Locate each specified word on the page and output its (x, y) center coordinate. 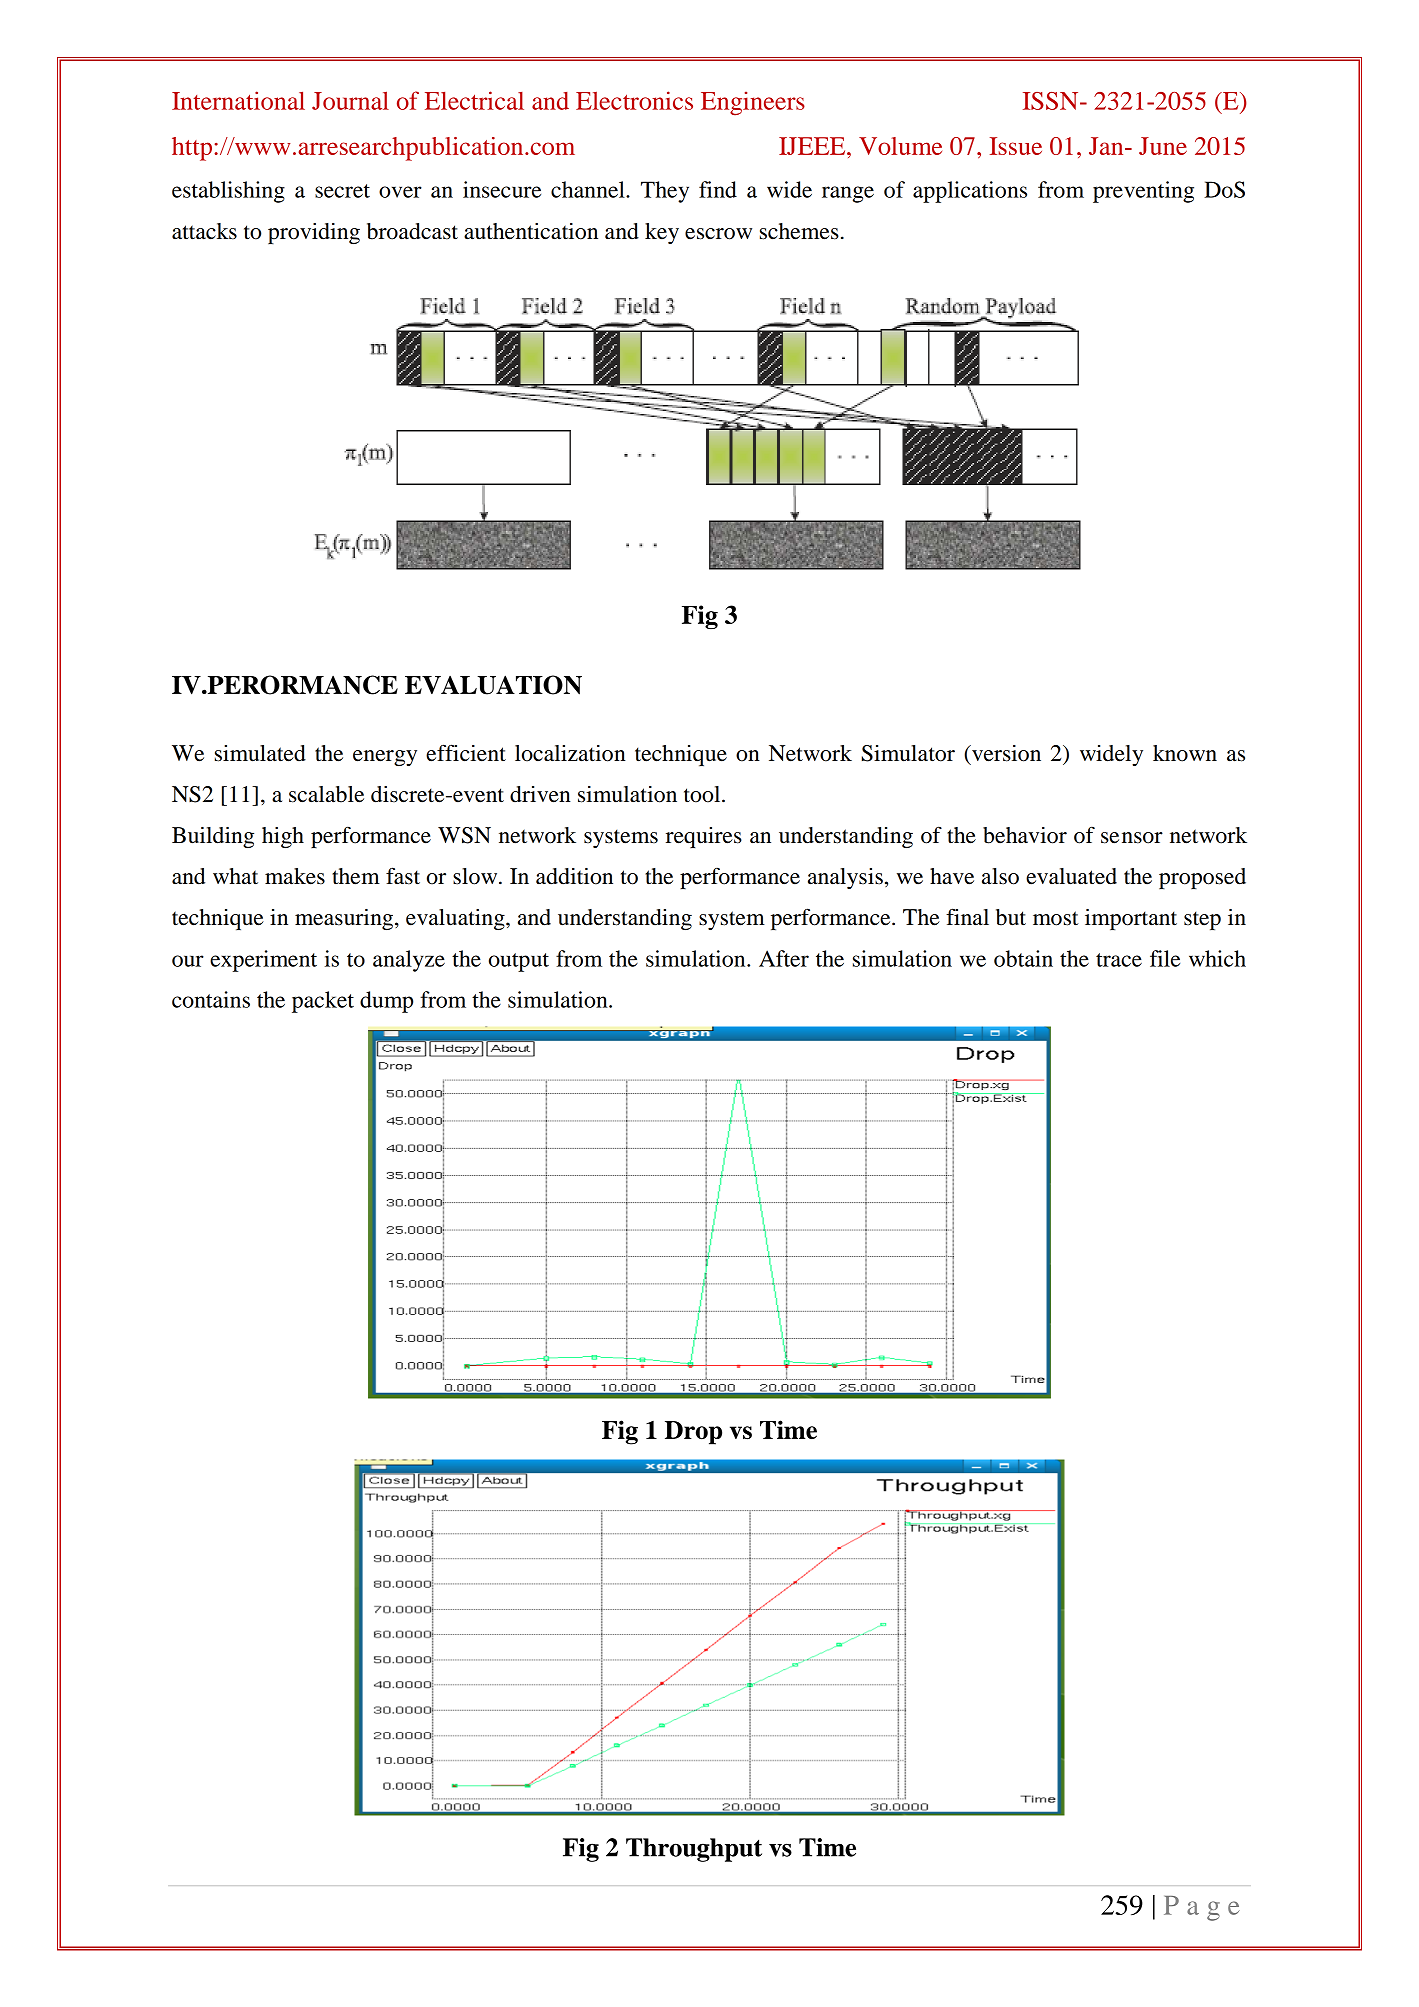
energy (385, 758)
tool (703, 794)
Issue (1016, 146)
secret (342, 191)
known (1185, 753)
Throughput (694, 1850)
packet (323, 1002)
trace (1119, 960)
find (718, 189)
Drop (693, 1433)
